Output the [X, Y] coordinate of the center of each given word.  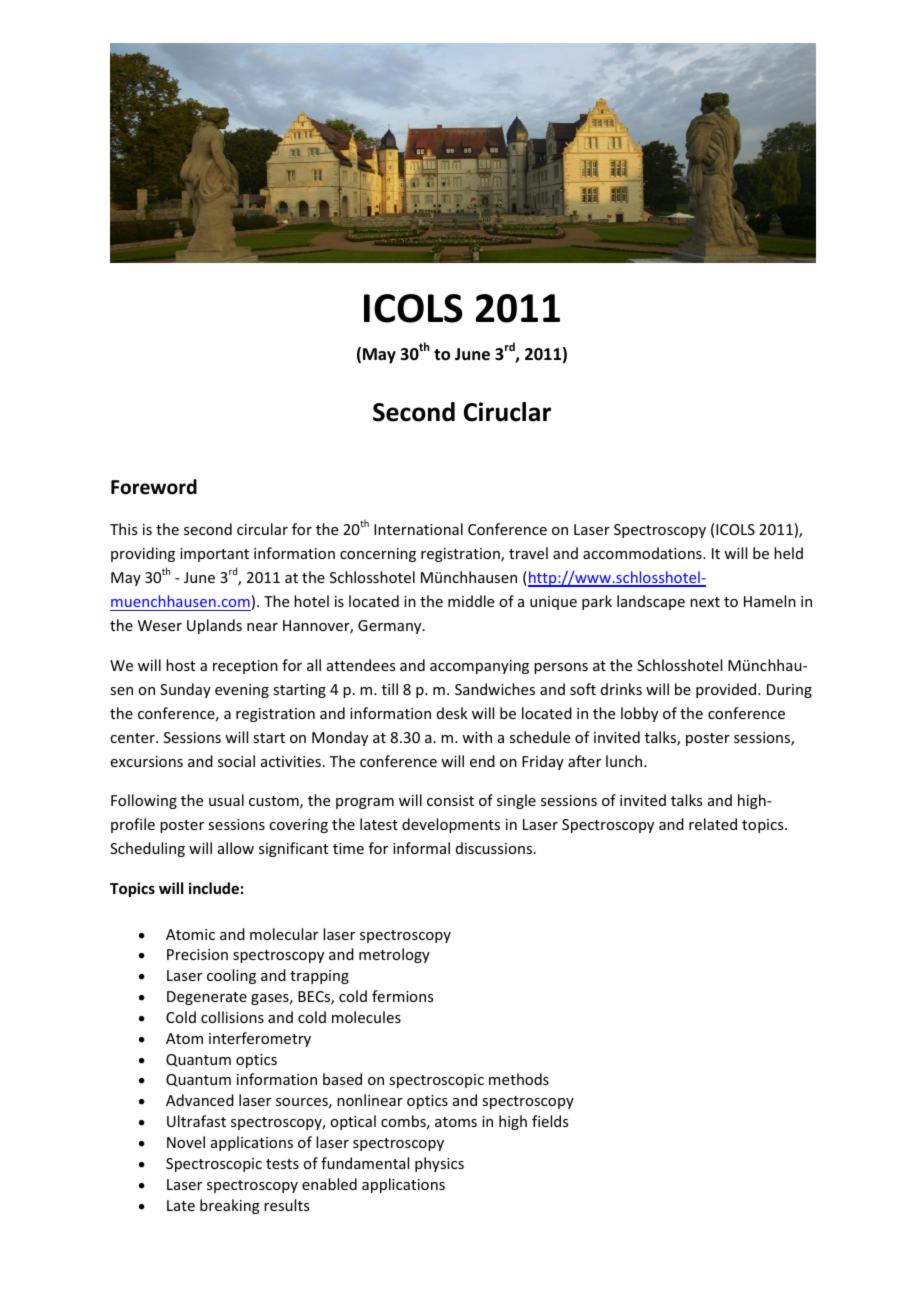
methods [519, 1079]
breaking [230, 1206]
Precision [197, 954]
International [418, 529]
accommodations [643, 553]
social [236, 761]
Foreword [154, 487]
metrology [394, 955]
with [477, 737]
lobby [639, 714]
